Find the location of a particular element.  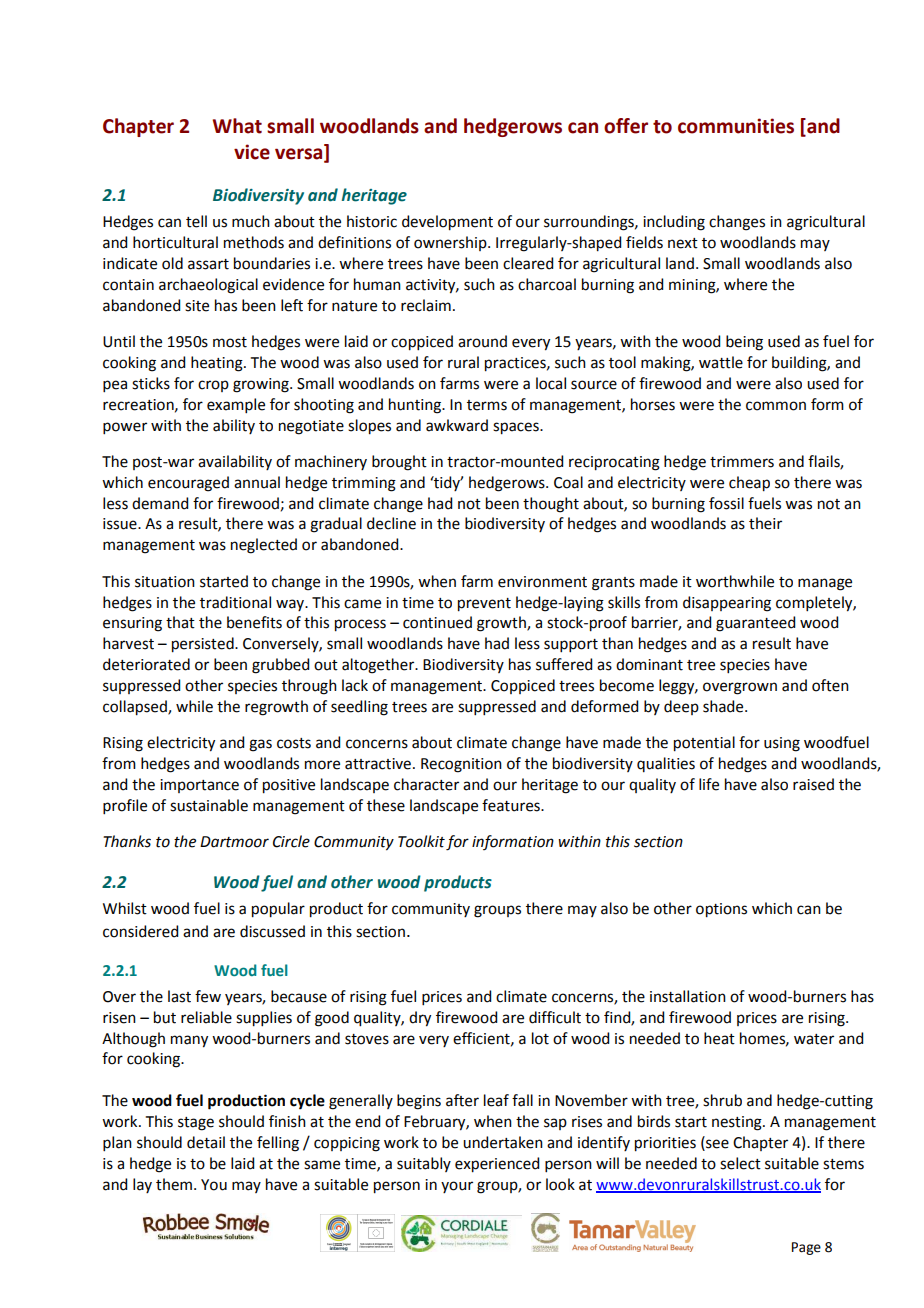

dry is located at coordinates (420, 1019).
